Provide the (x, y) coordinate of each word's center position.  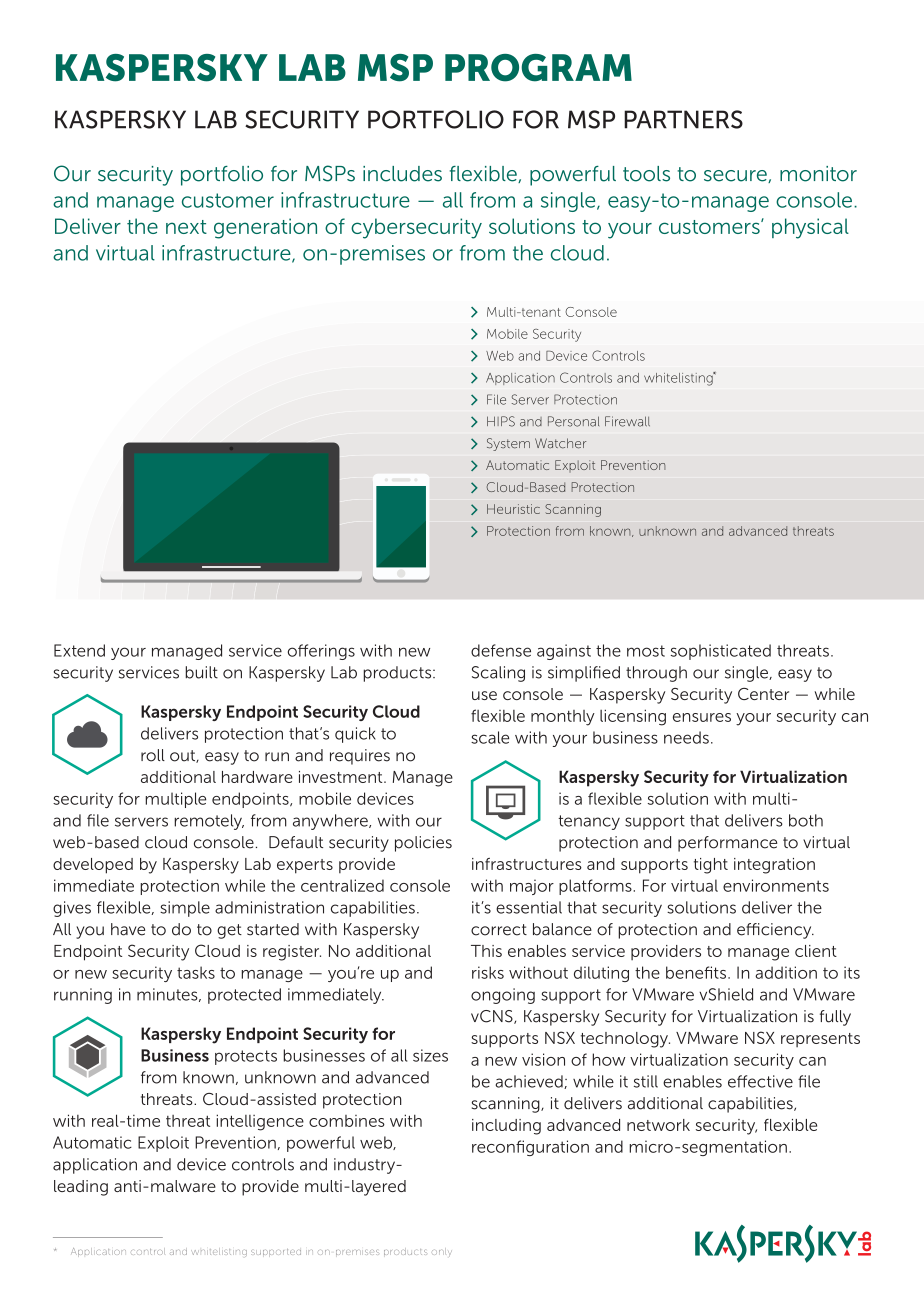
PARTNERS (683, 119)
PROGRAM (538, 68)
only (442, 1252)
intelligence (260, 1122)
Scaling (498, 674)
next (186, 227)
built (201, 672)
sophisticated (721, 652)
